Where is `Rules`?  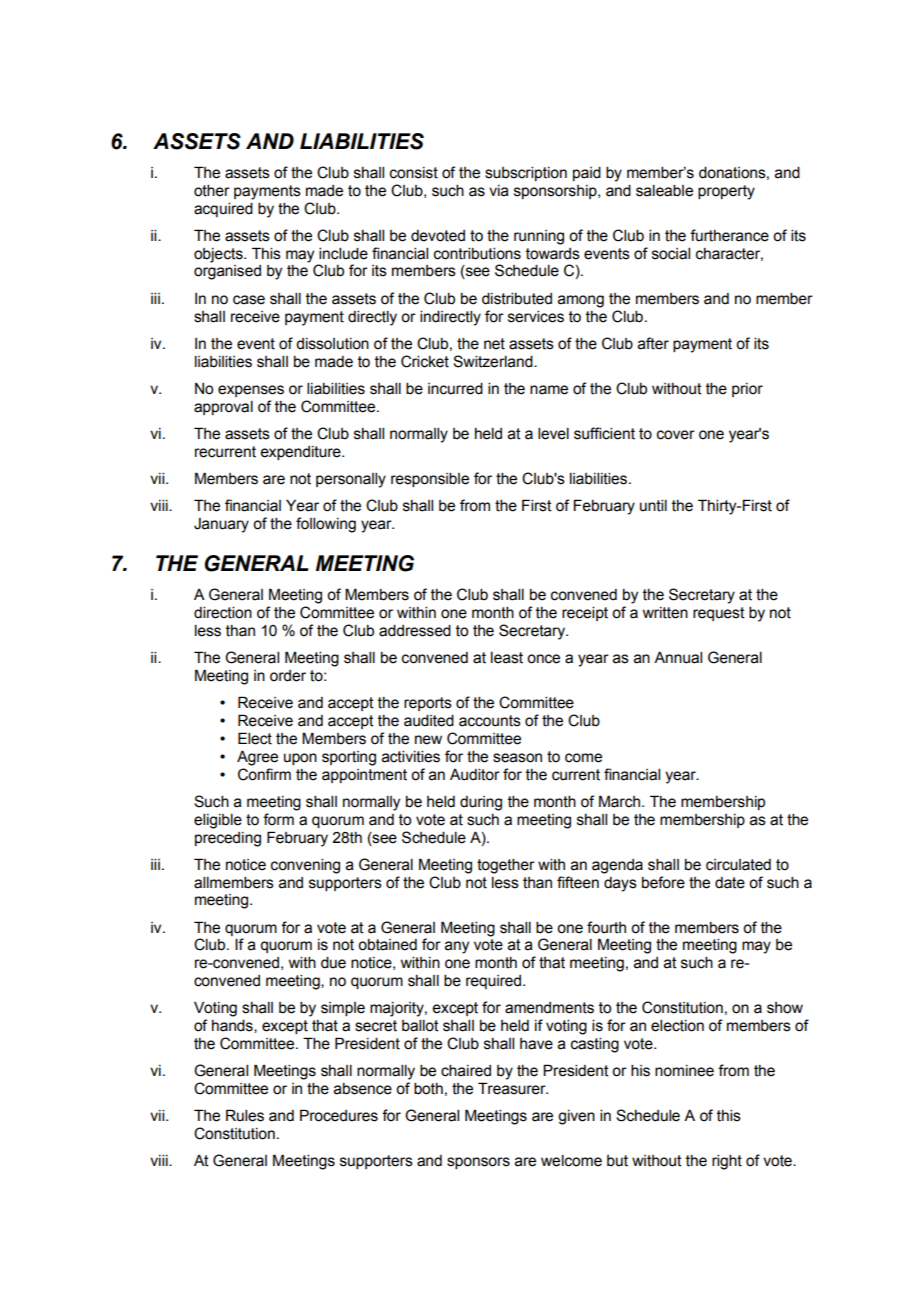
Rules is located at coordinates (245, 1115).
